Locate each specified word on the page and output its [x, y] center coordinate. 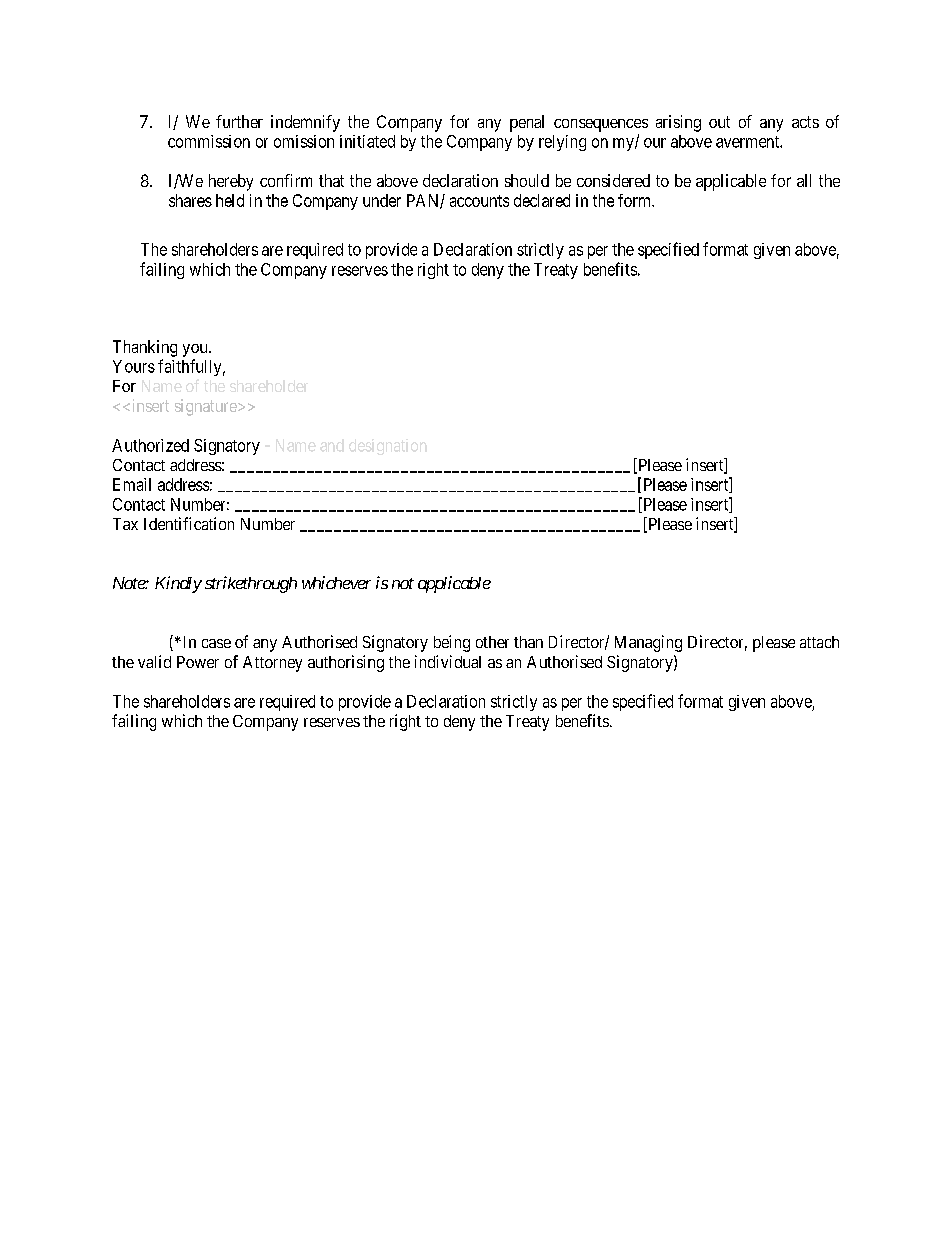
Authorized [150, 445]
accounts [479, 201]
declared [542, 200]
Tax [125, 524]
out [719, 122]
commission [209, 141]
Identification [189, 523]
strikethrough [251, 584]
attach [819, 642]
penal [527, 123]
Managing [648, 643]
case [216, 643]
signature [207, 407]
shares [190, 200]
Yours [134, 366]
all [804, 180]
